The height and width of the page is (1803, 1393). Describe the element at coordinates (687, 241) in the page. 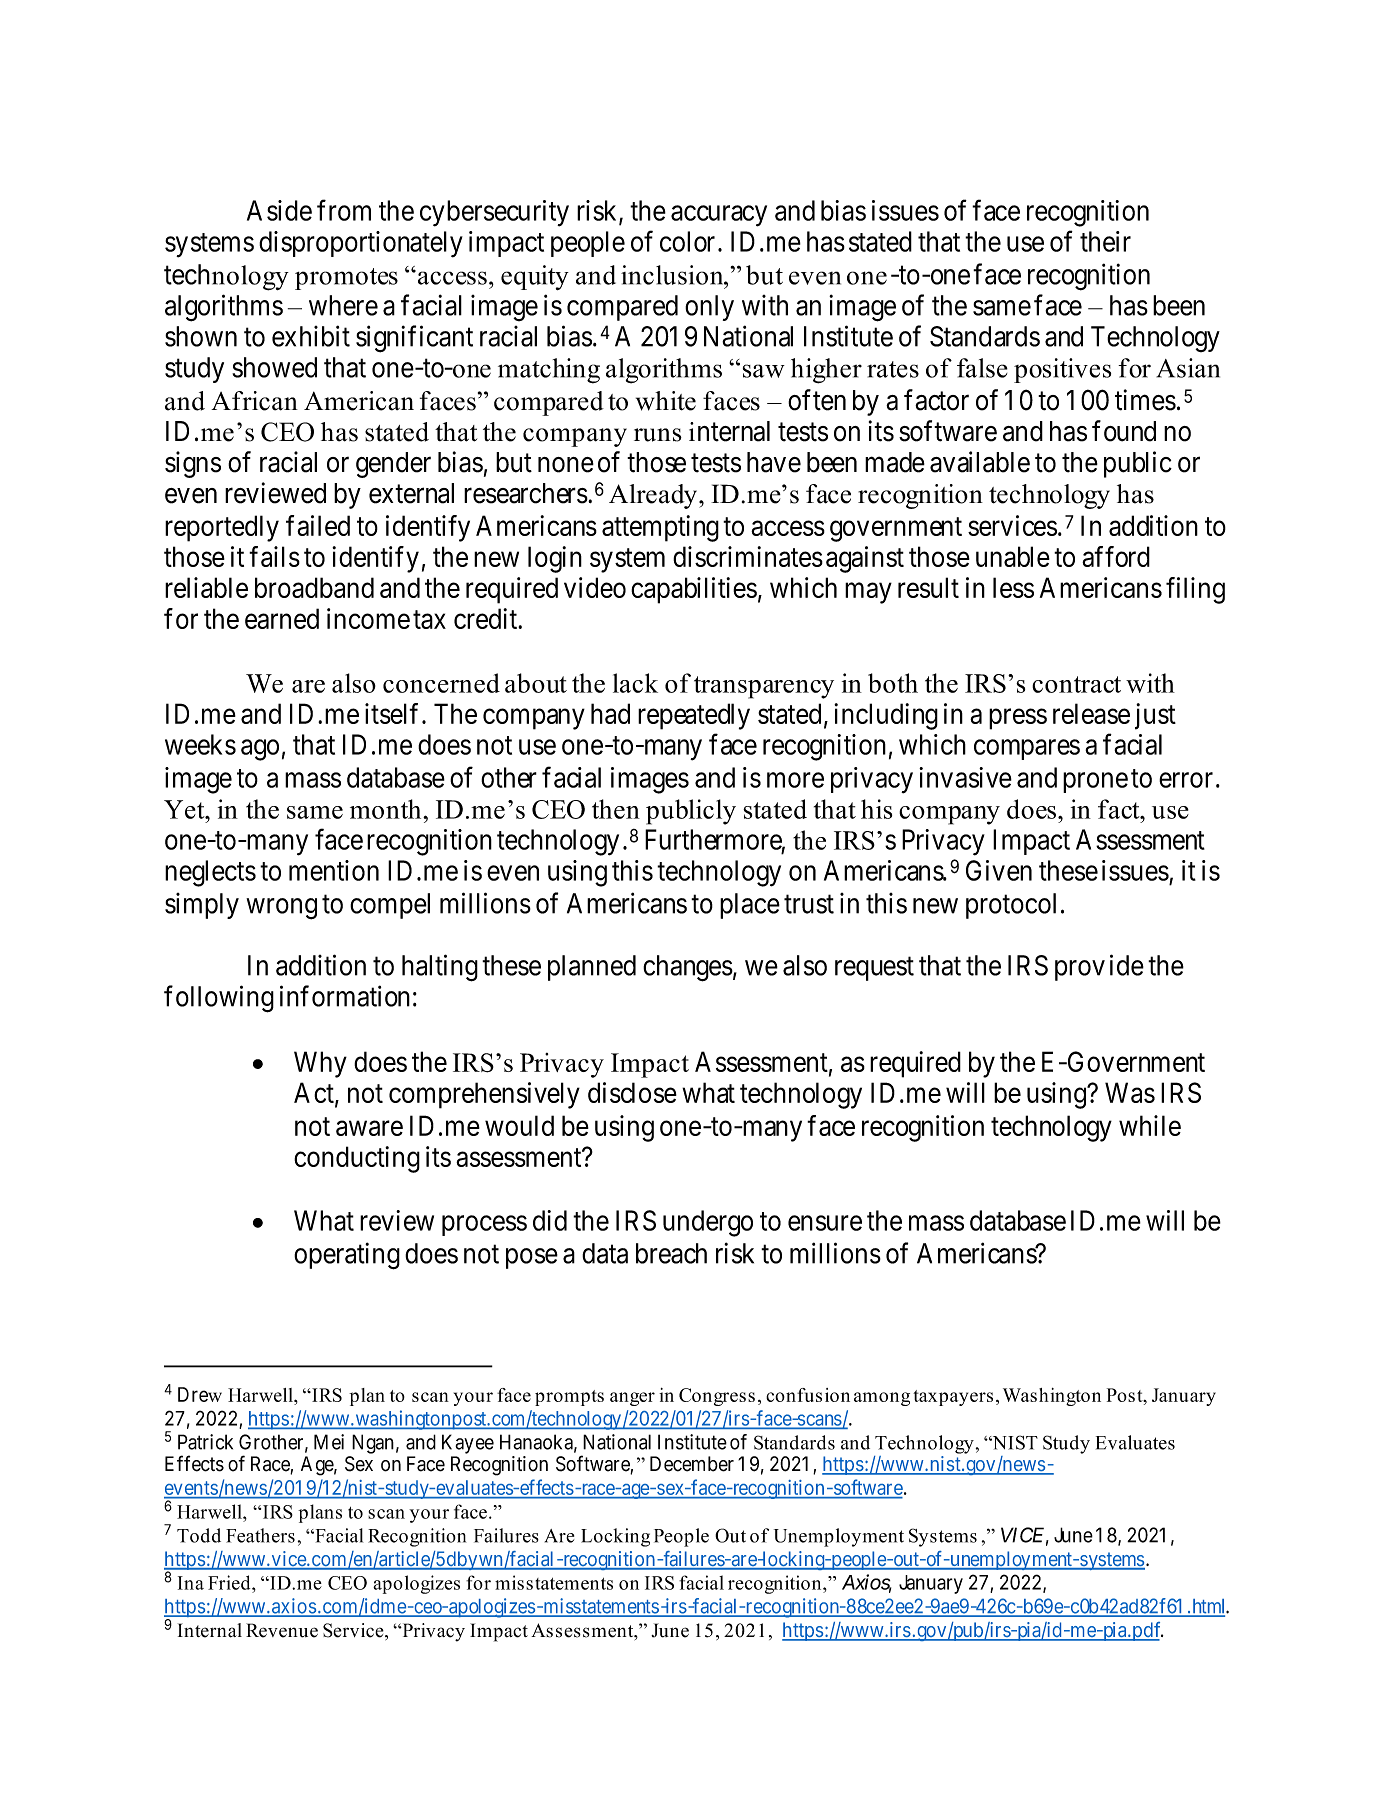

I see `color` at that location.
